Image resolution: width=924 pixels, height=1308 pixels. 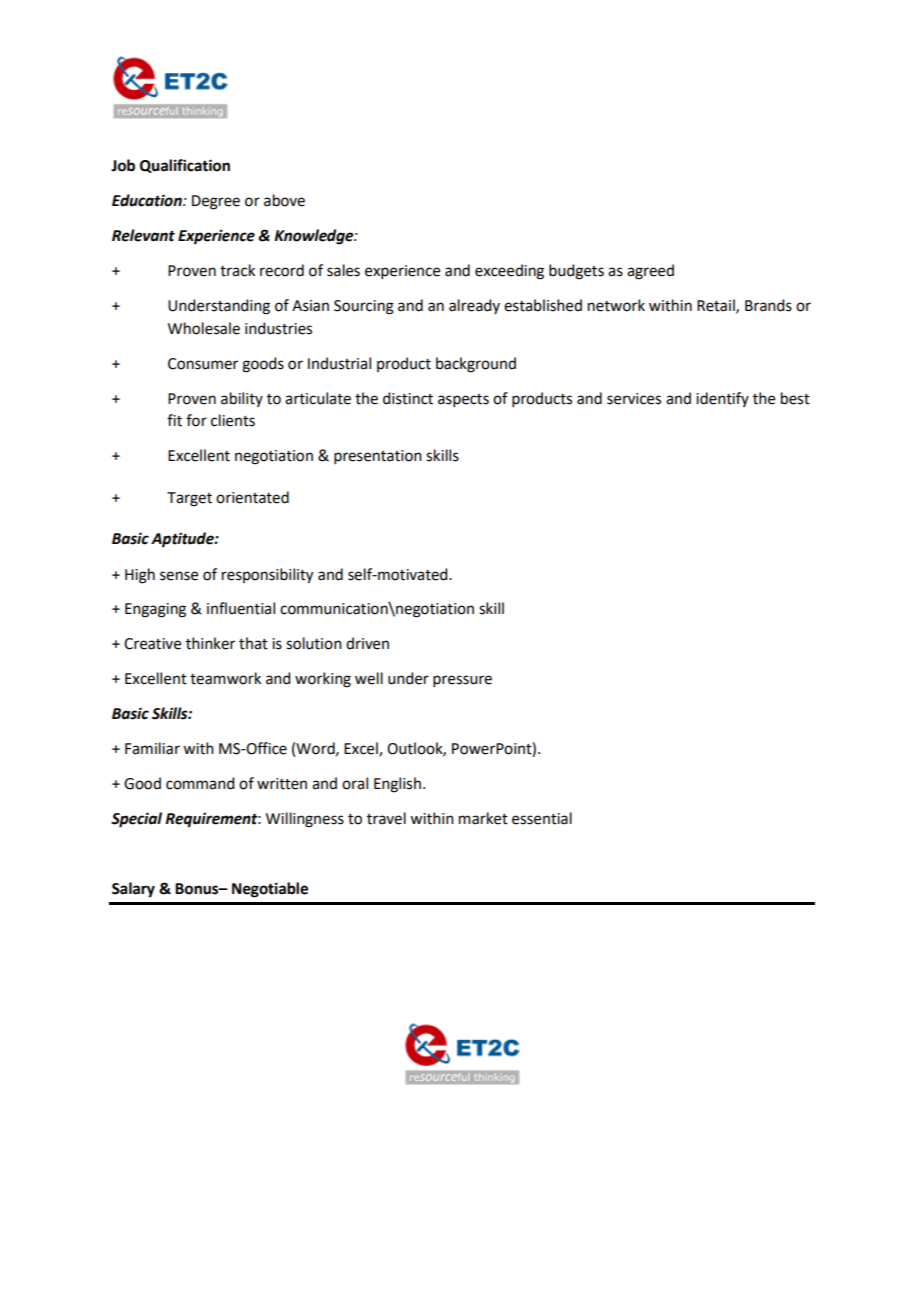 I want to click on exceeding, so click(x=509, y=272).
